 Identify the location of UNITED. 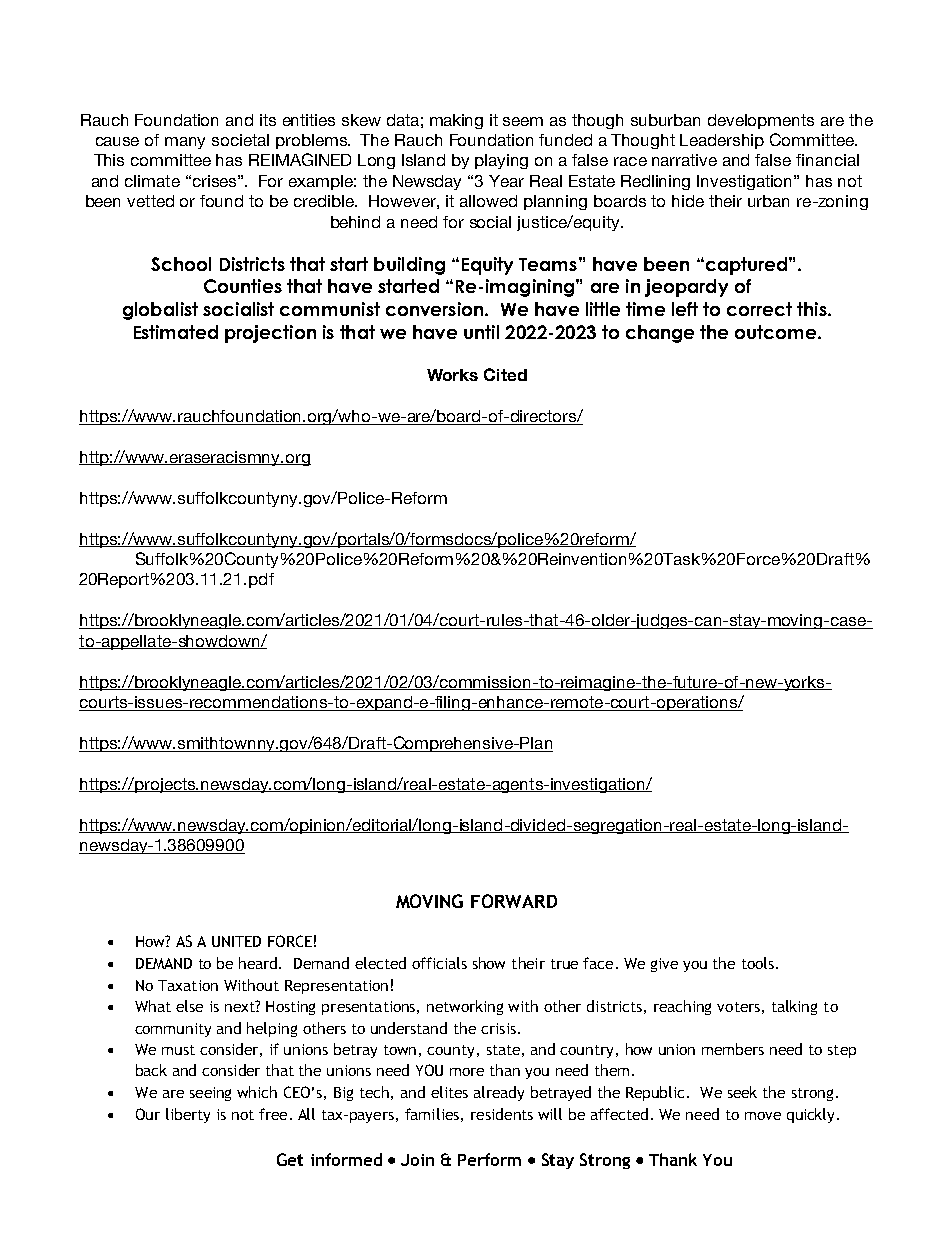
(236, 941).
